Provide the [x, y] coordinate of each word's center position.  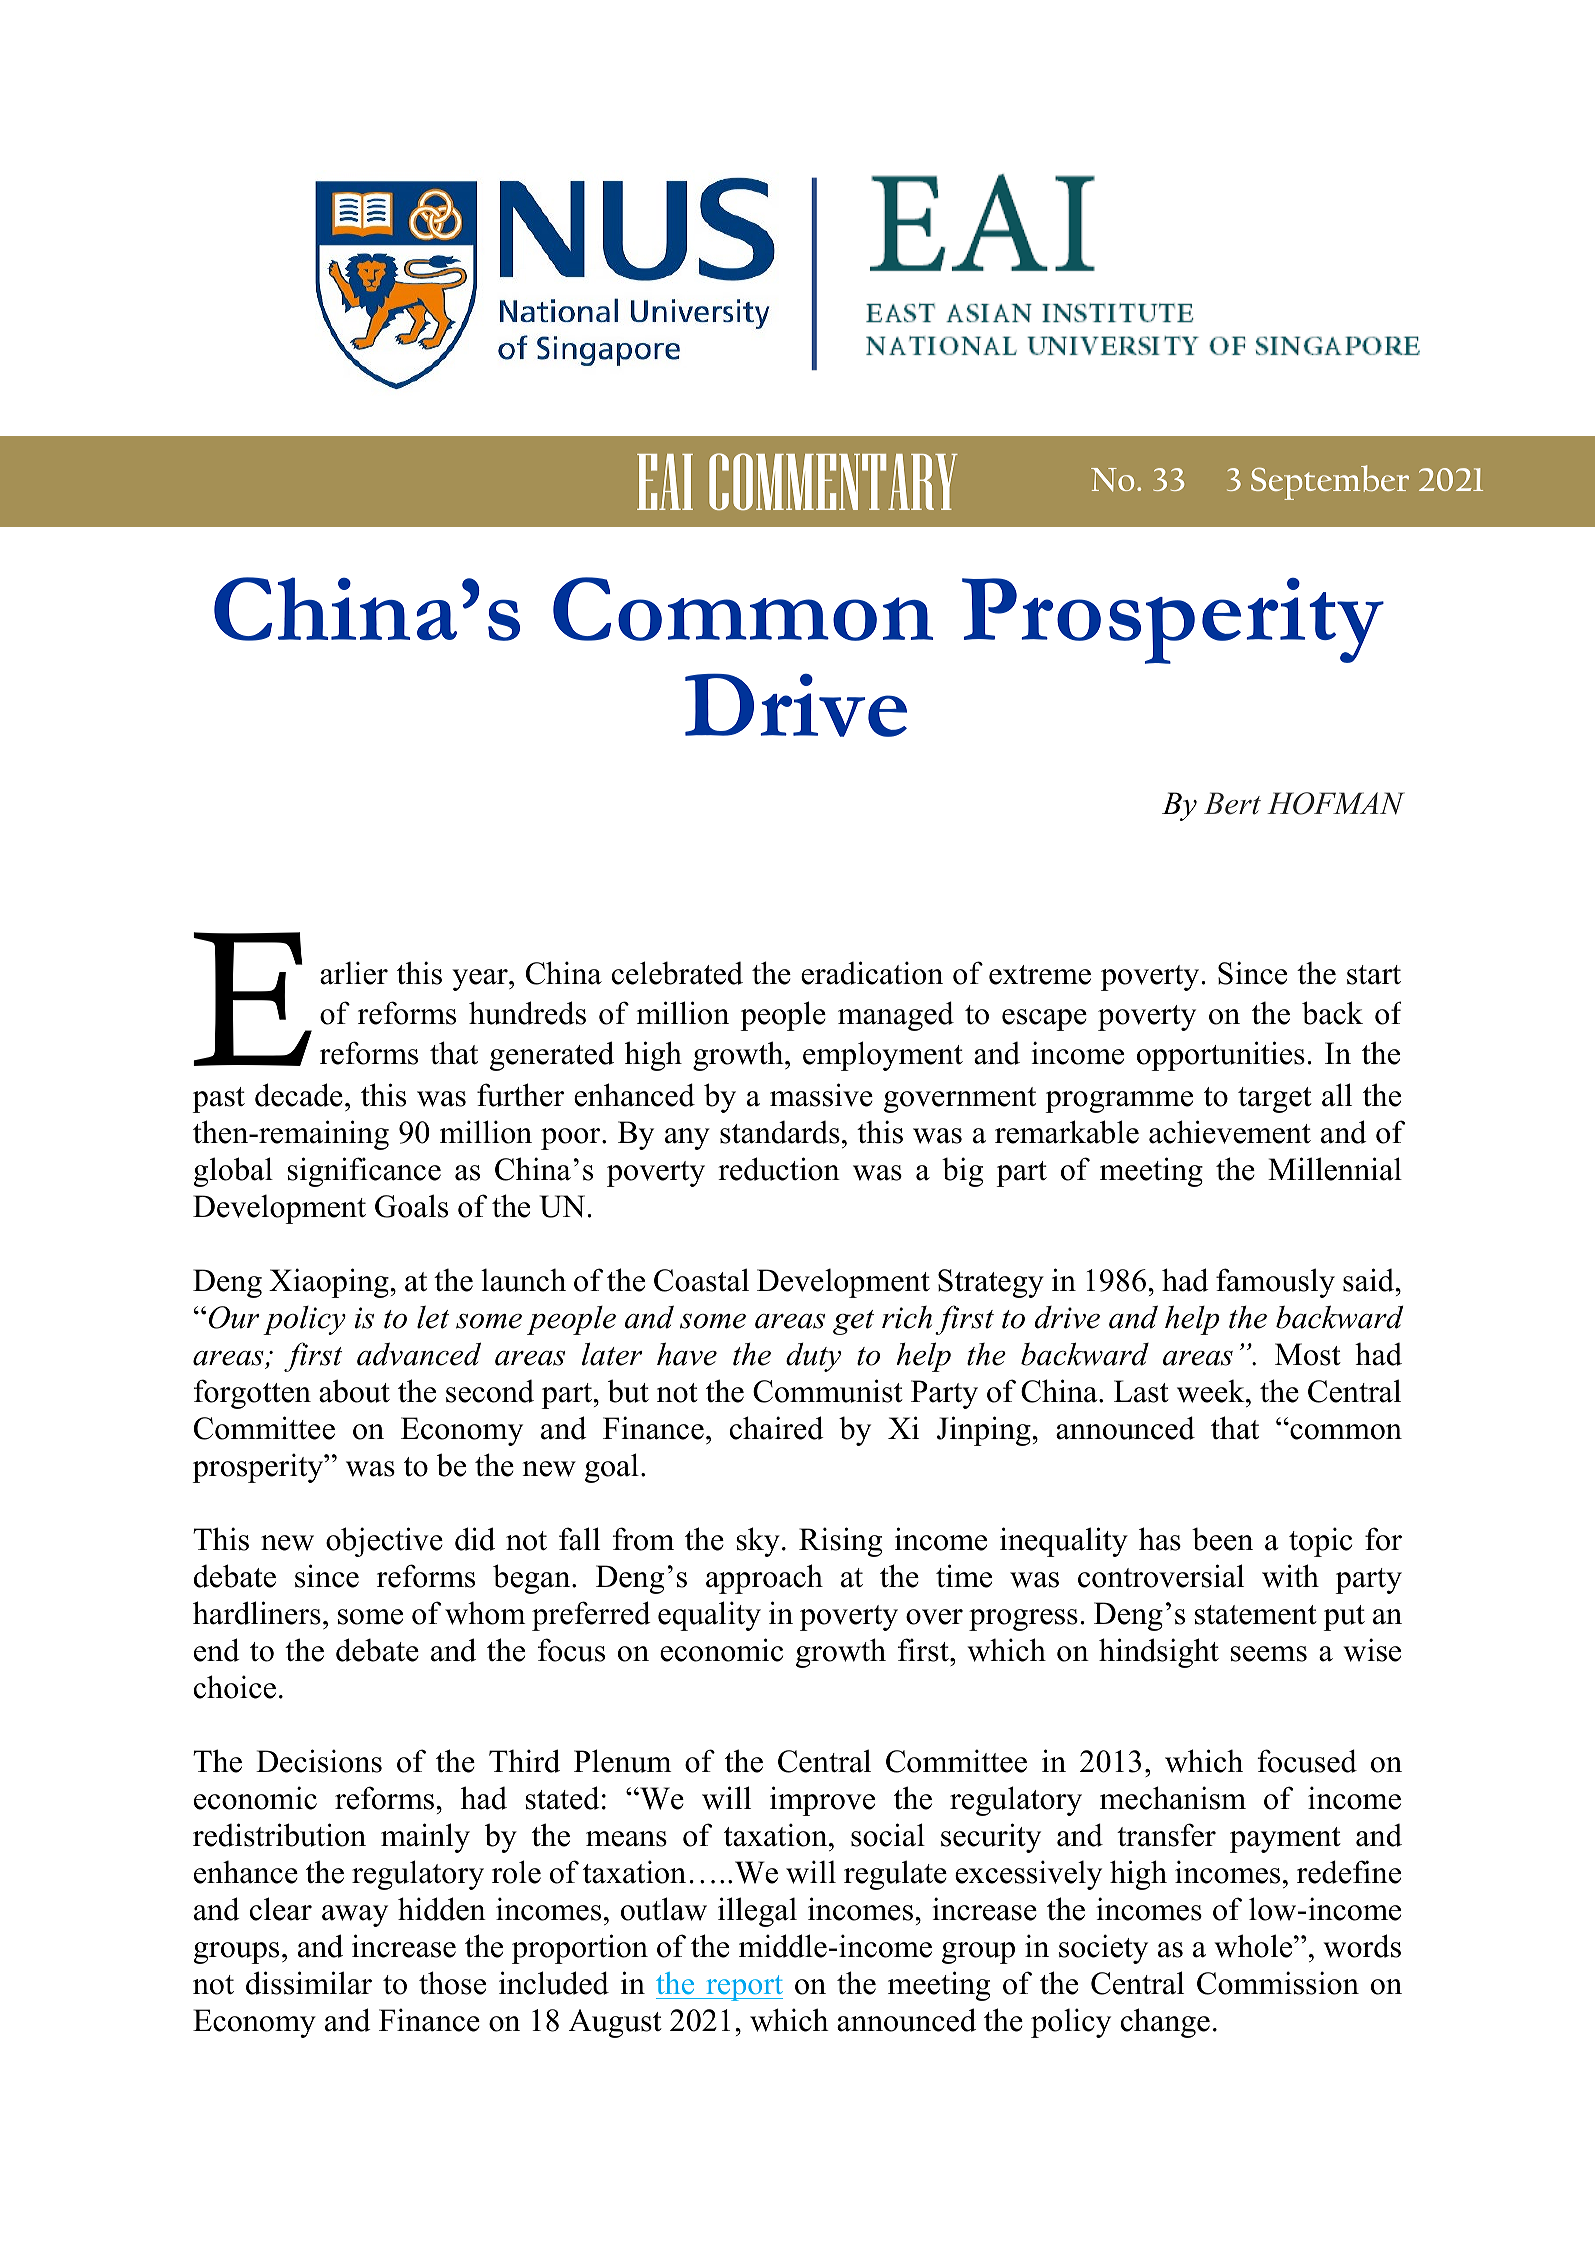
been [1222, 1539]
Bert [1232, 803]
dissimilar [309, 1983]
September [1330, 482]
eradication [872, 973]
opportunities [1221, 1056]
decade [299, 1095]
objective [384, 1542]
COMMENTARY [833, 481]
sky [758, 1542]
